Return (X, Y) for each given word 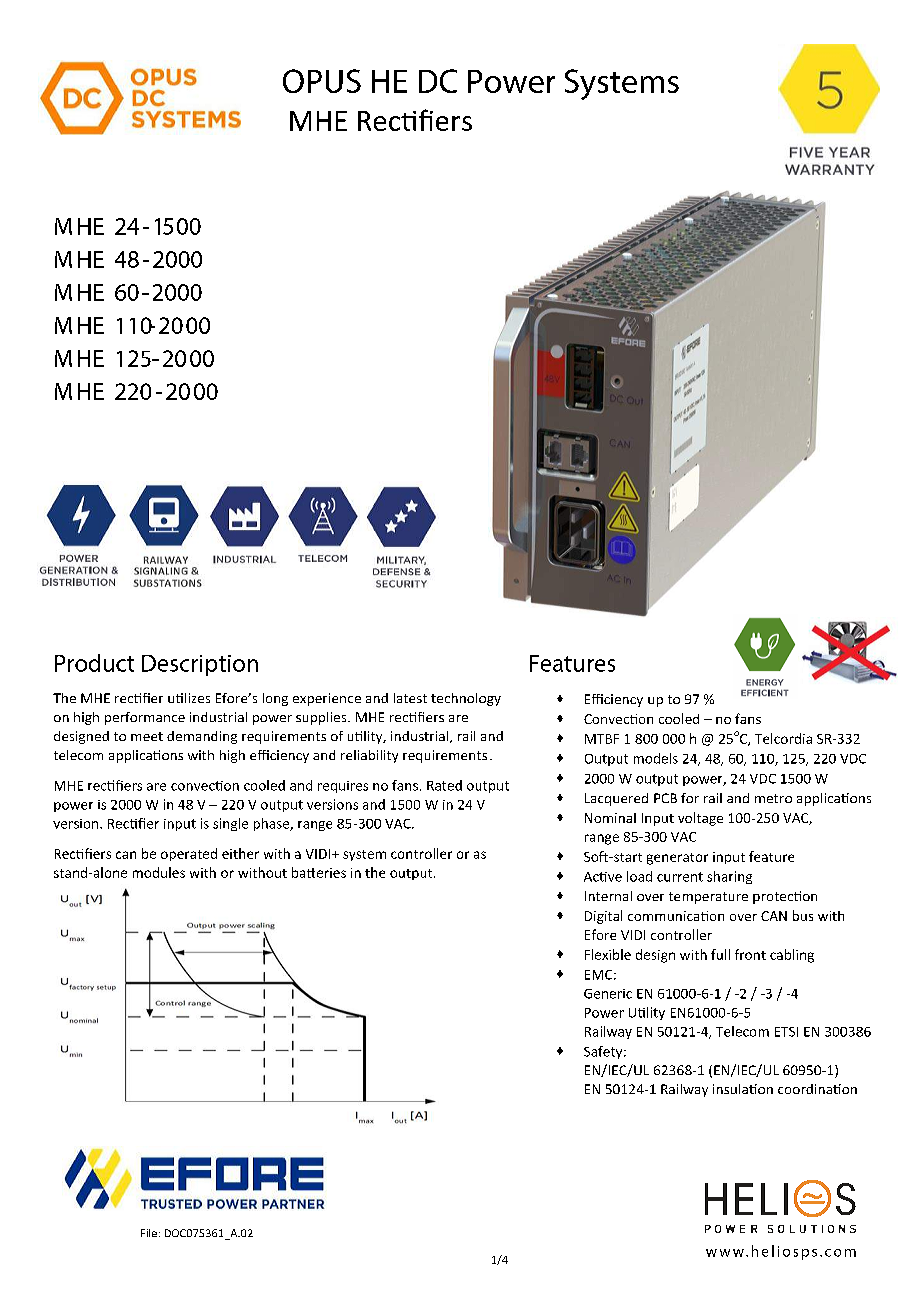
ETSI (786, 1032)
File (149, 1233)
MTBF (602, 739)
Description (200, 665)
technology (466, 699)
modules (159, 872)
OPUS (322, 81)
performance (145, 718)
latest (410, 698)
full (720, 954)
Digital (603, 917)
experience (327, 699)
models (656, 758)
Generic (608, 994)
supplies (322, 718)
